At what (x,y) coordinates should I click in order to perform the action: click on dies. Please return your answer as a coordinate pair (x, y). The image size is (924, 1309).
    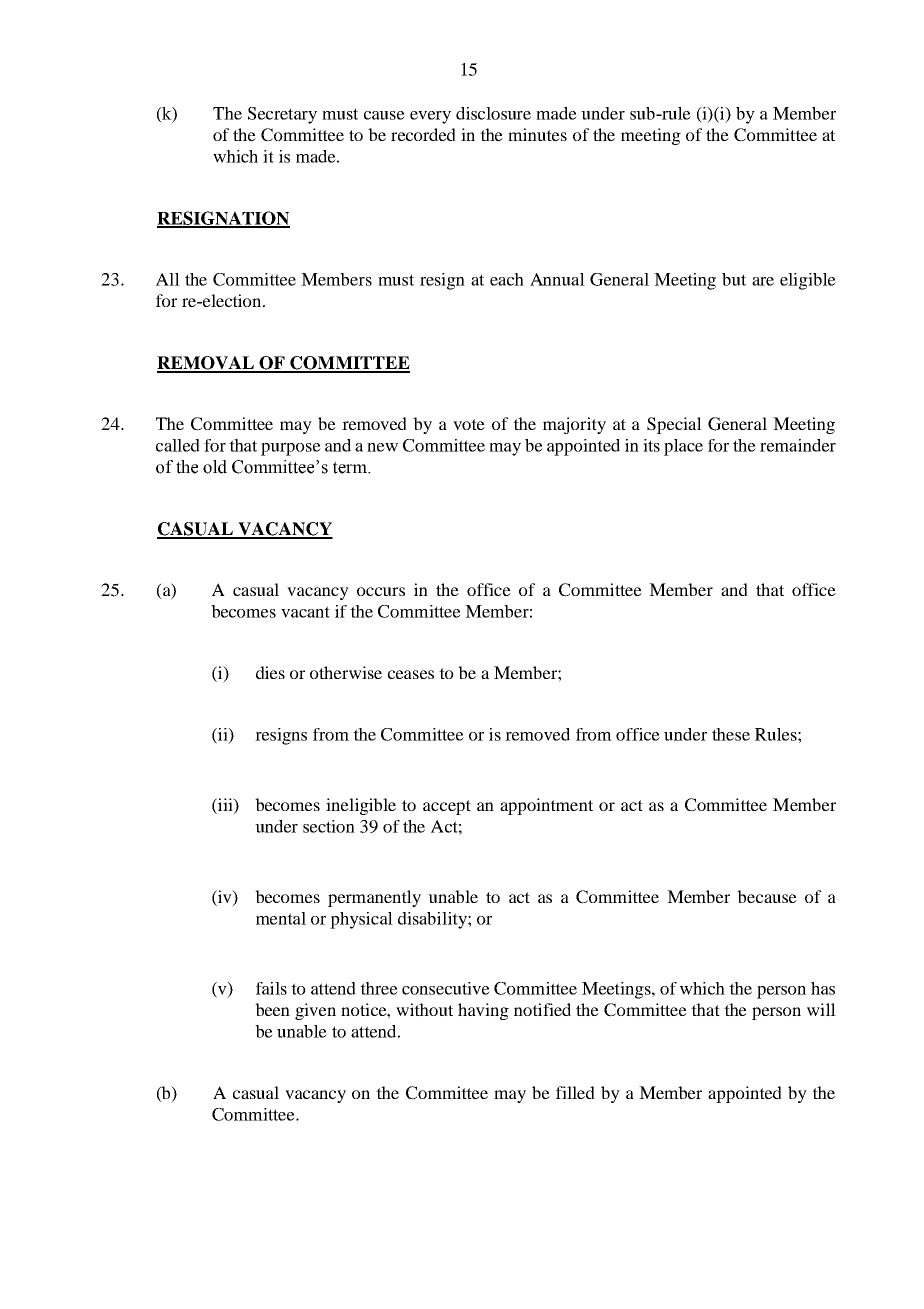
    Looking at the image, I should click on (270, 672).
